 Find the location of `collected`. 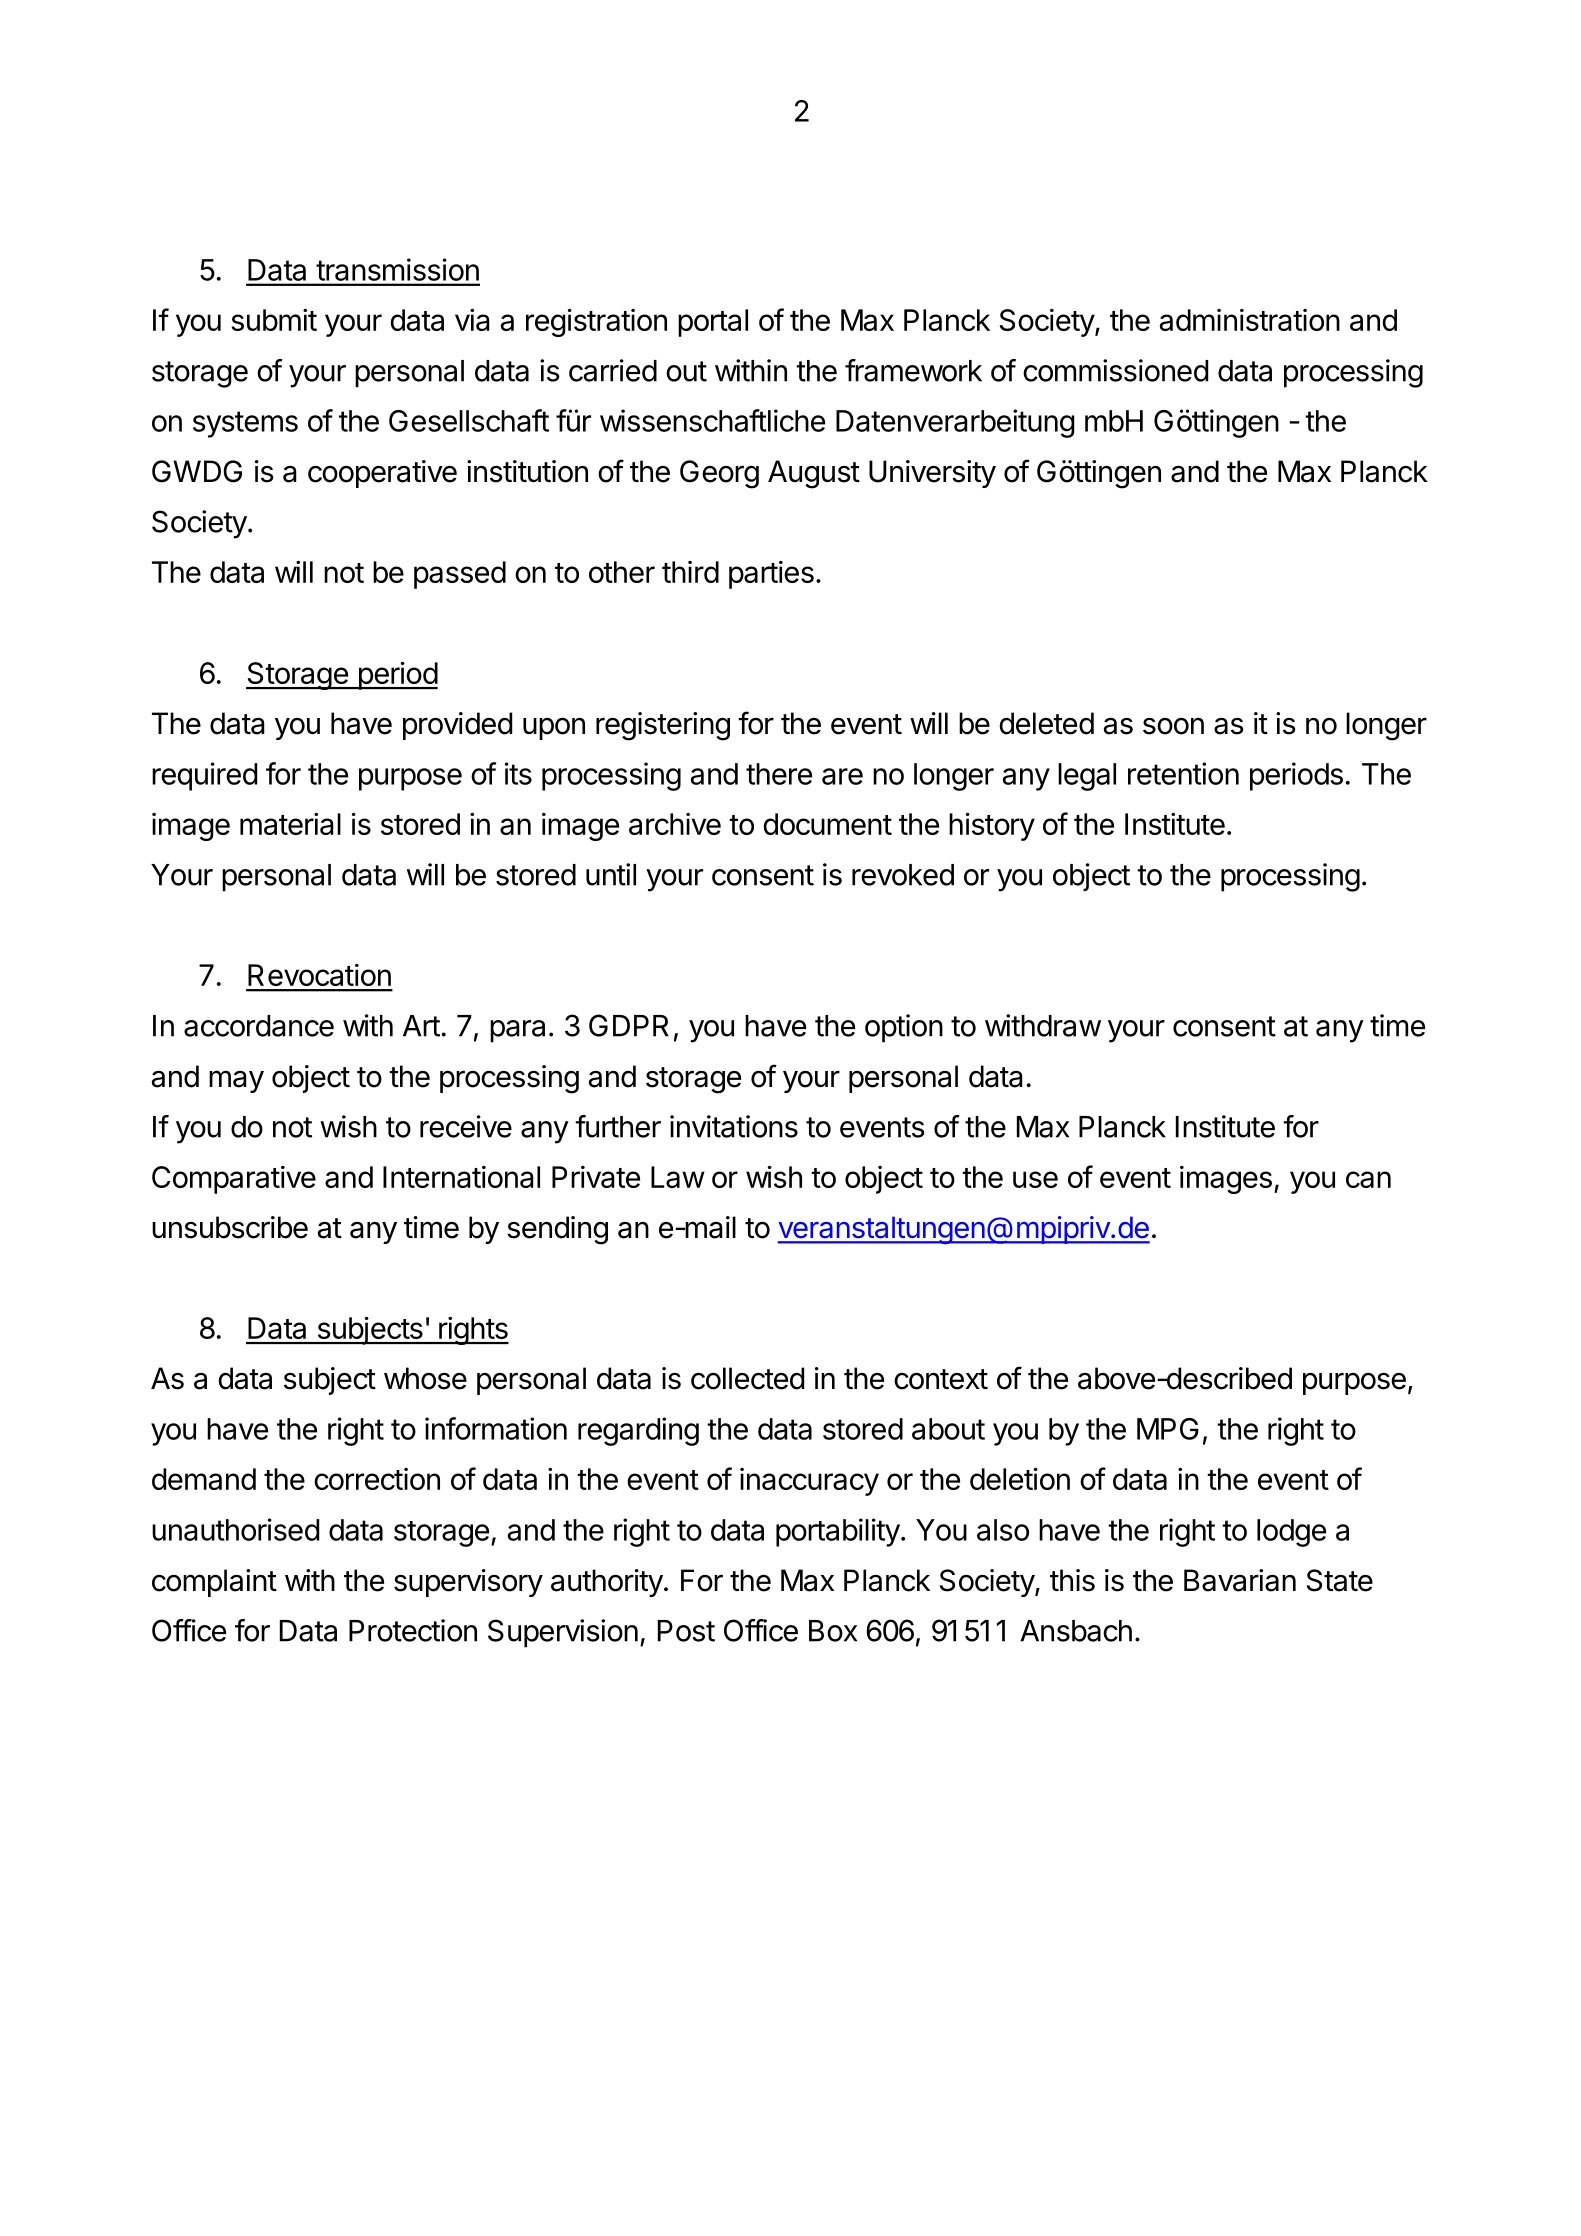

collected is located at coordinates (747, 1378).
